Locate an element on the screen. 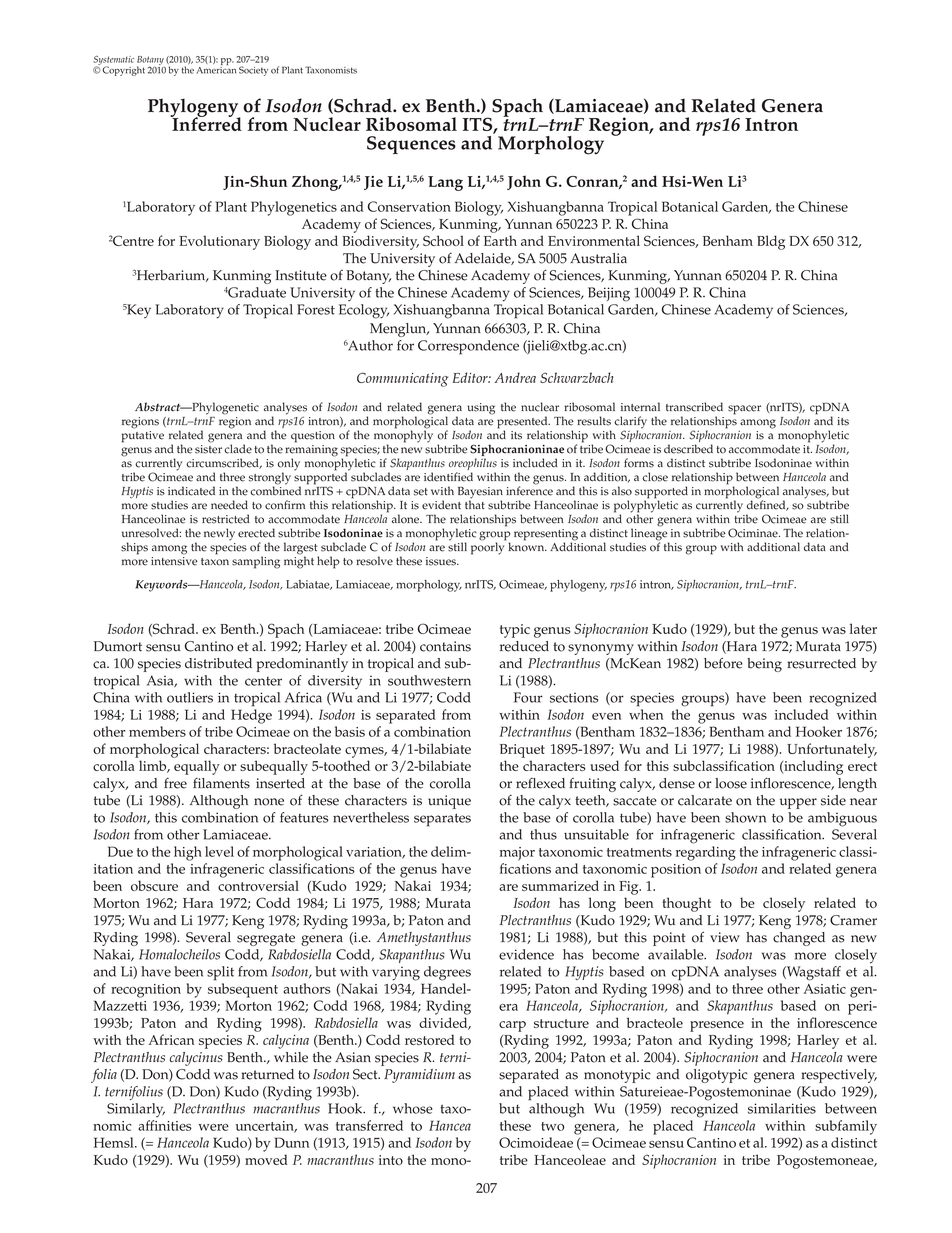 The height and width of the screenshot is (1233, 952). distributed is located at coordinates (218, 663).
